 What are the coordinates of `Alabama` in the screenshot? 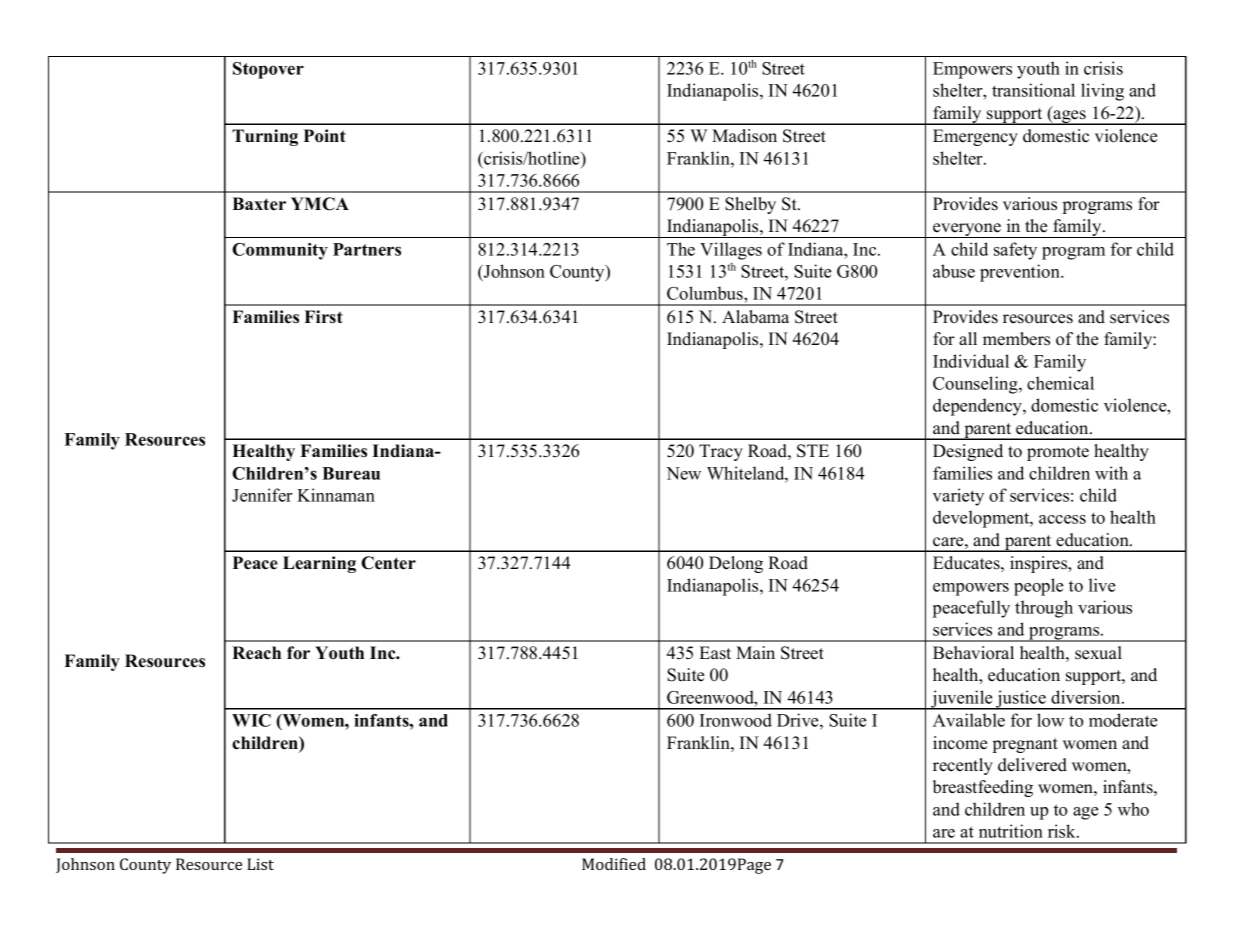 It's located at (755, 317).
